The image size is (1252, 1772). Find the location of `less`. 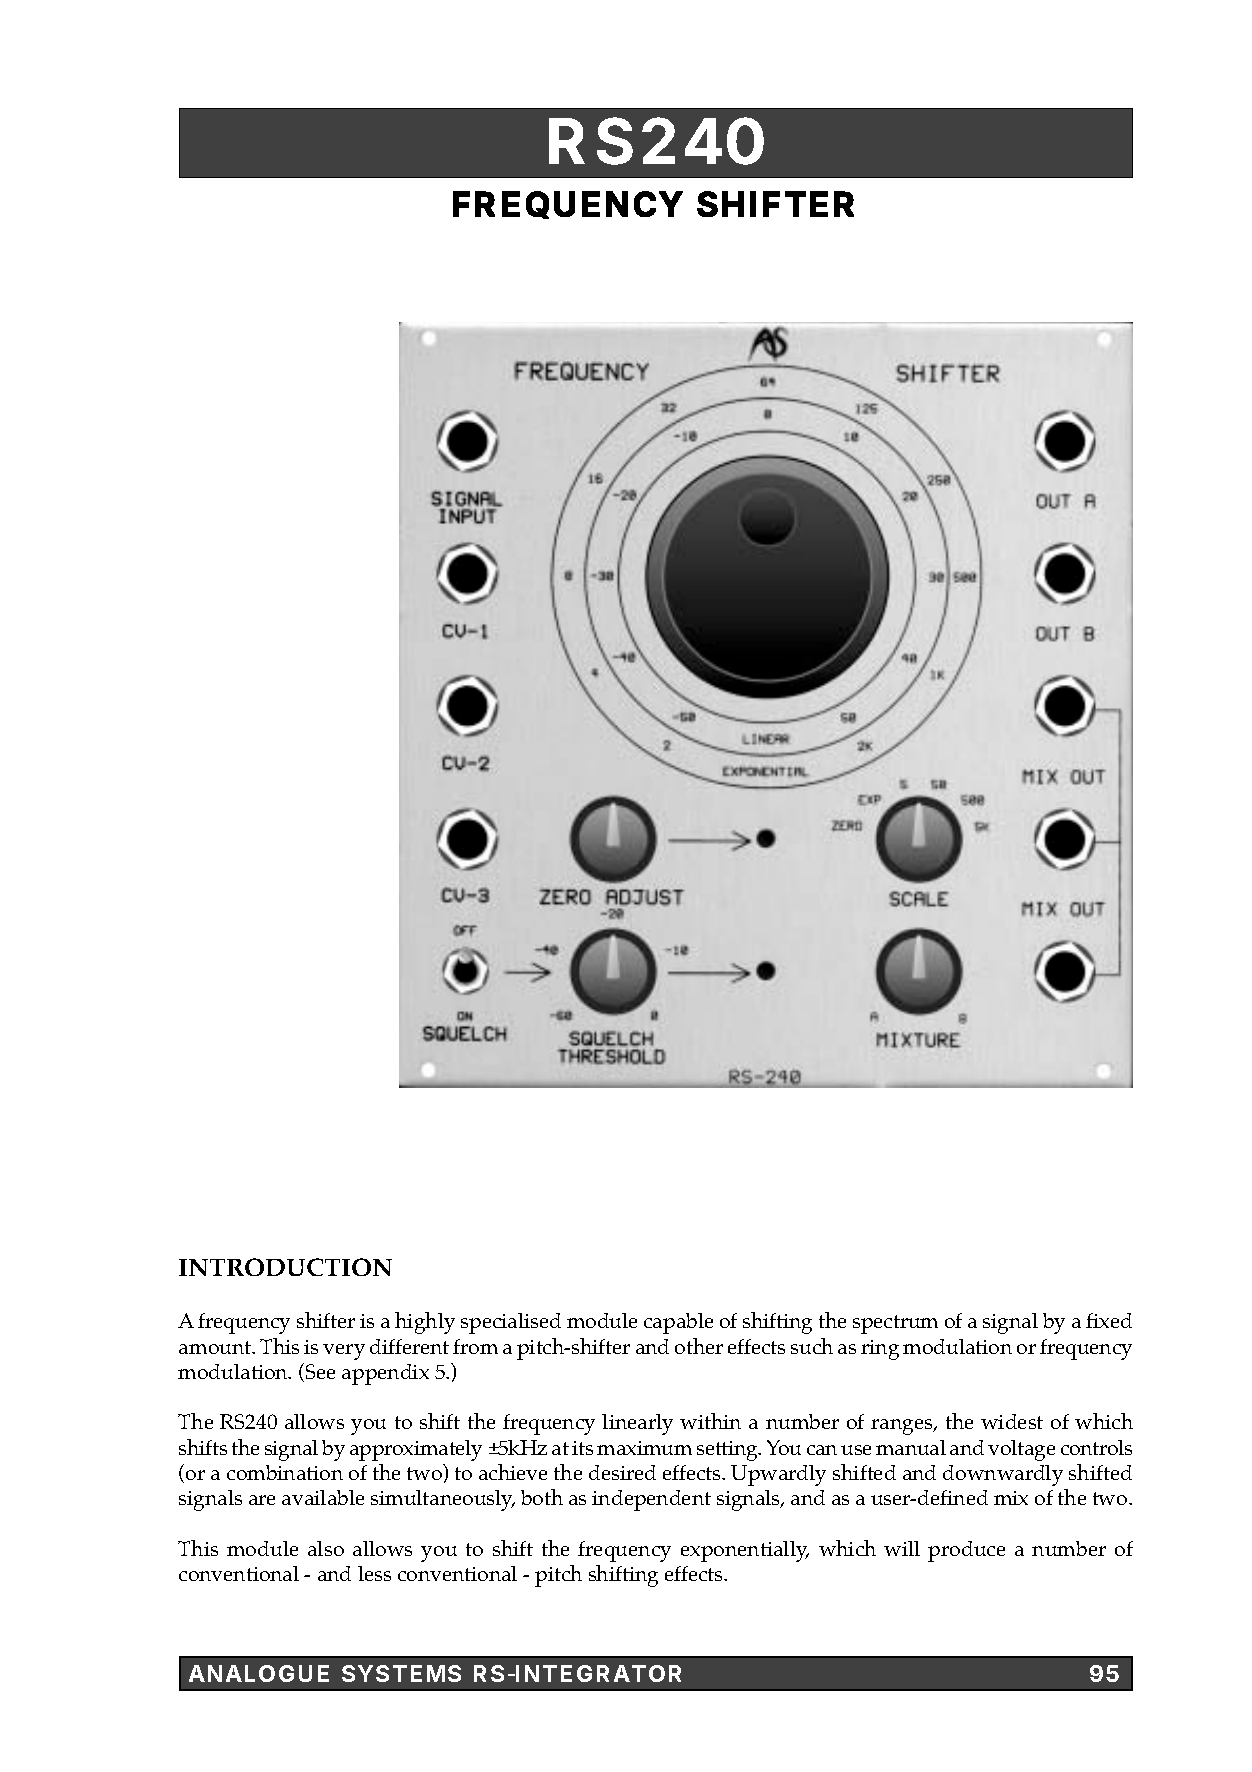

less is located at coordinates (374, 1573).
